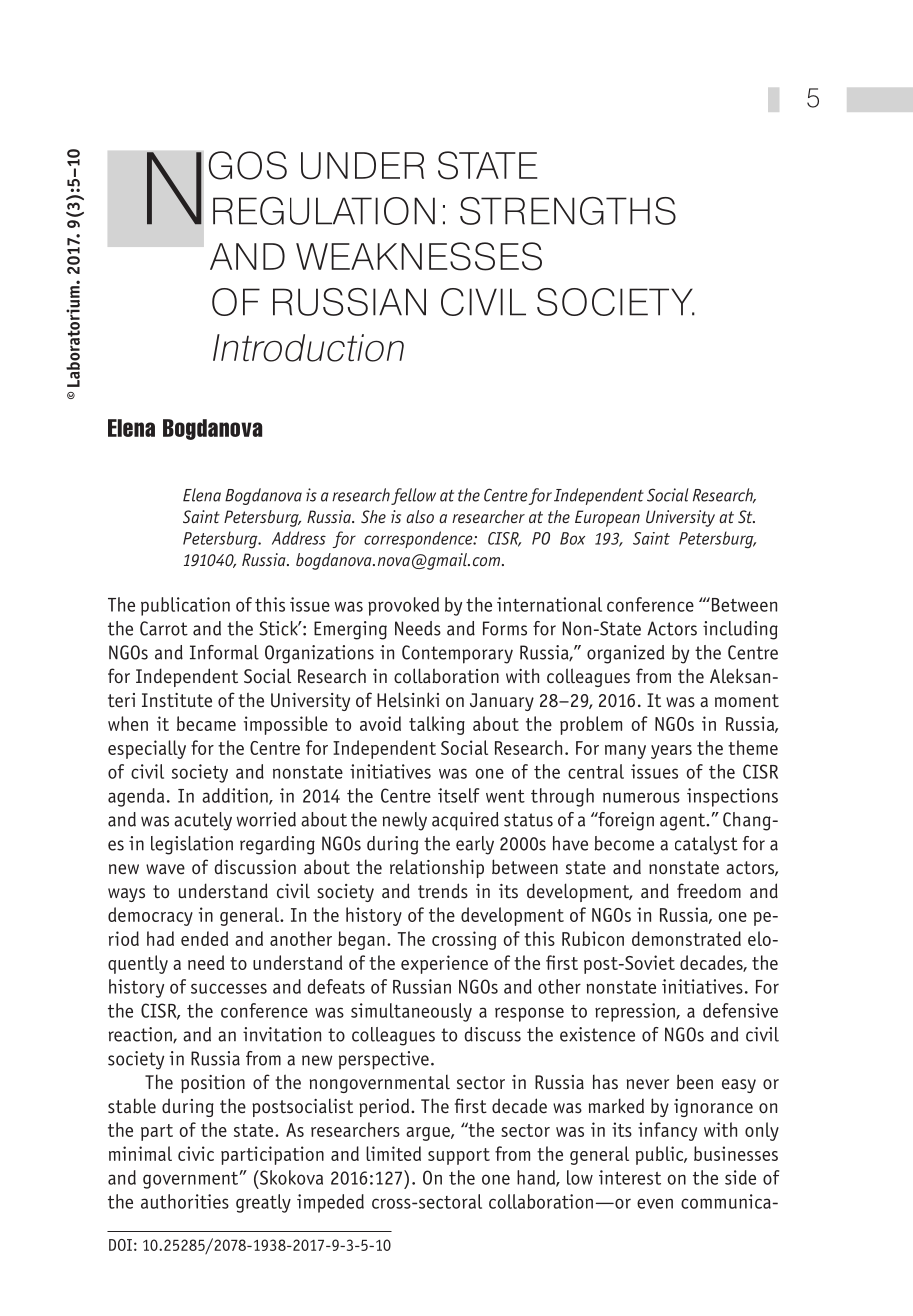 Image resolution: width=913 pixels, height=1316 pixels. What do you see at coordinates (185, 1201) in the screenshot?
I see `authorities` at bounding box center [185, 1201].
